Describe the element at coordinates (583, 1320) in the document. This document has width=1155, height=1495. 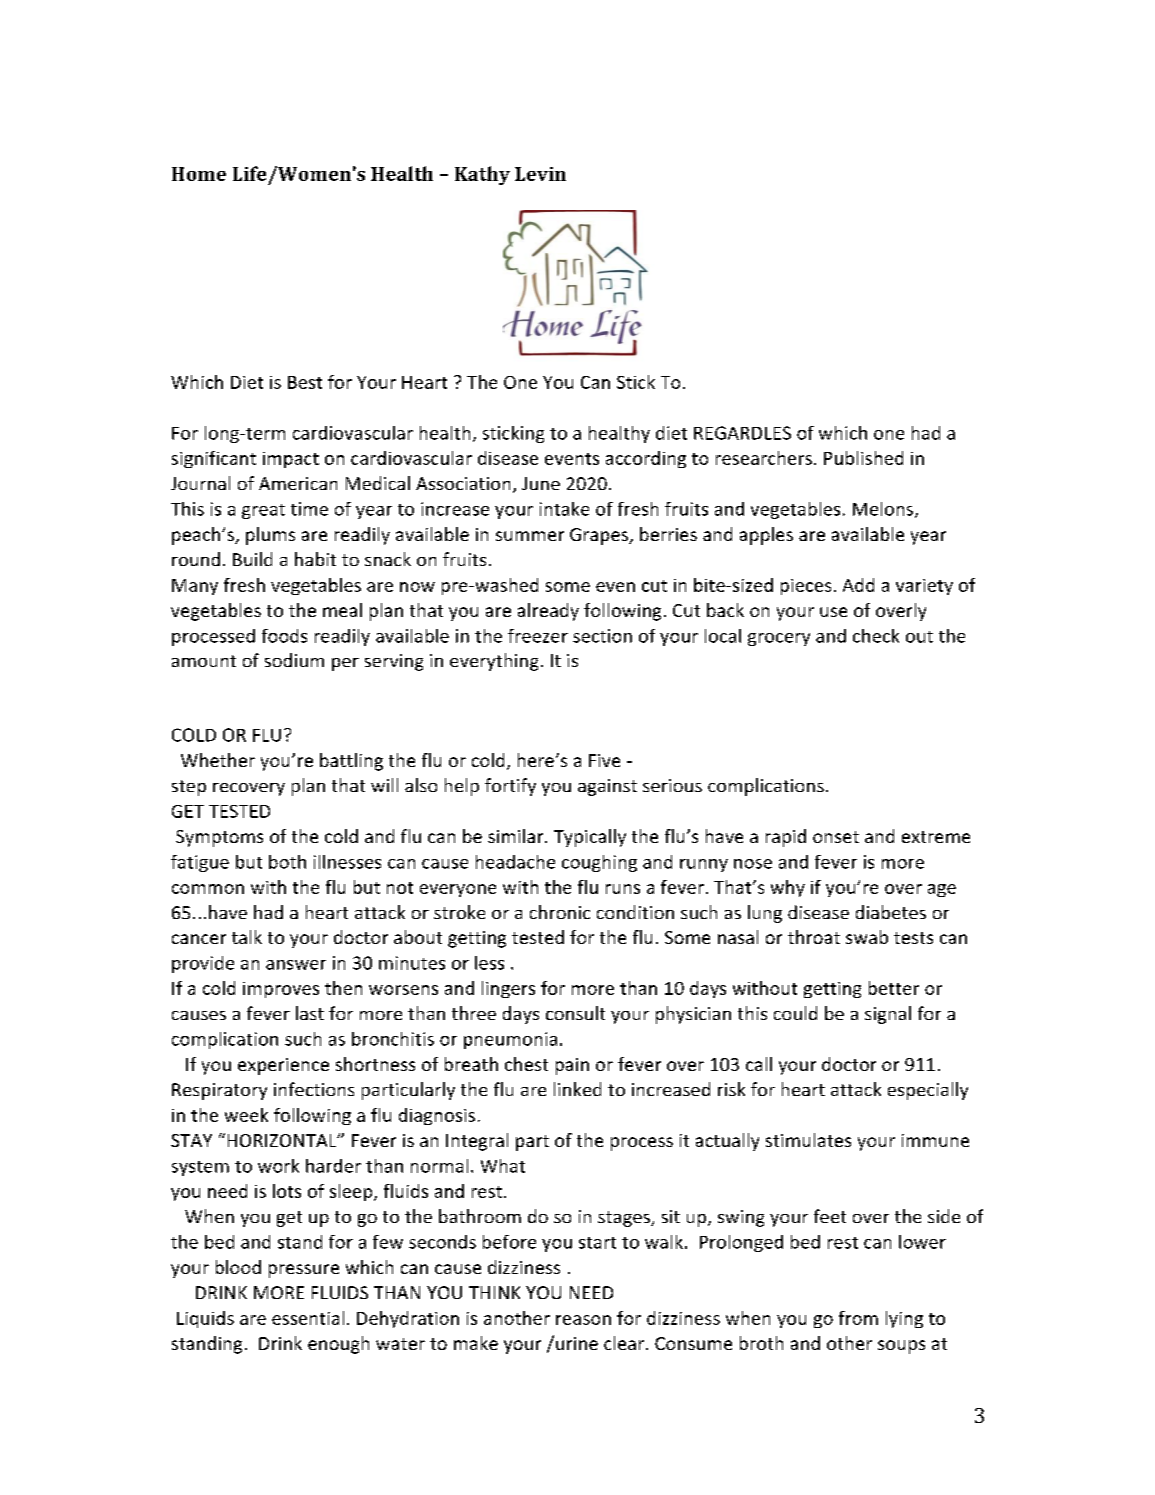
I see `reason` at that location.
